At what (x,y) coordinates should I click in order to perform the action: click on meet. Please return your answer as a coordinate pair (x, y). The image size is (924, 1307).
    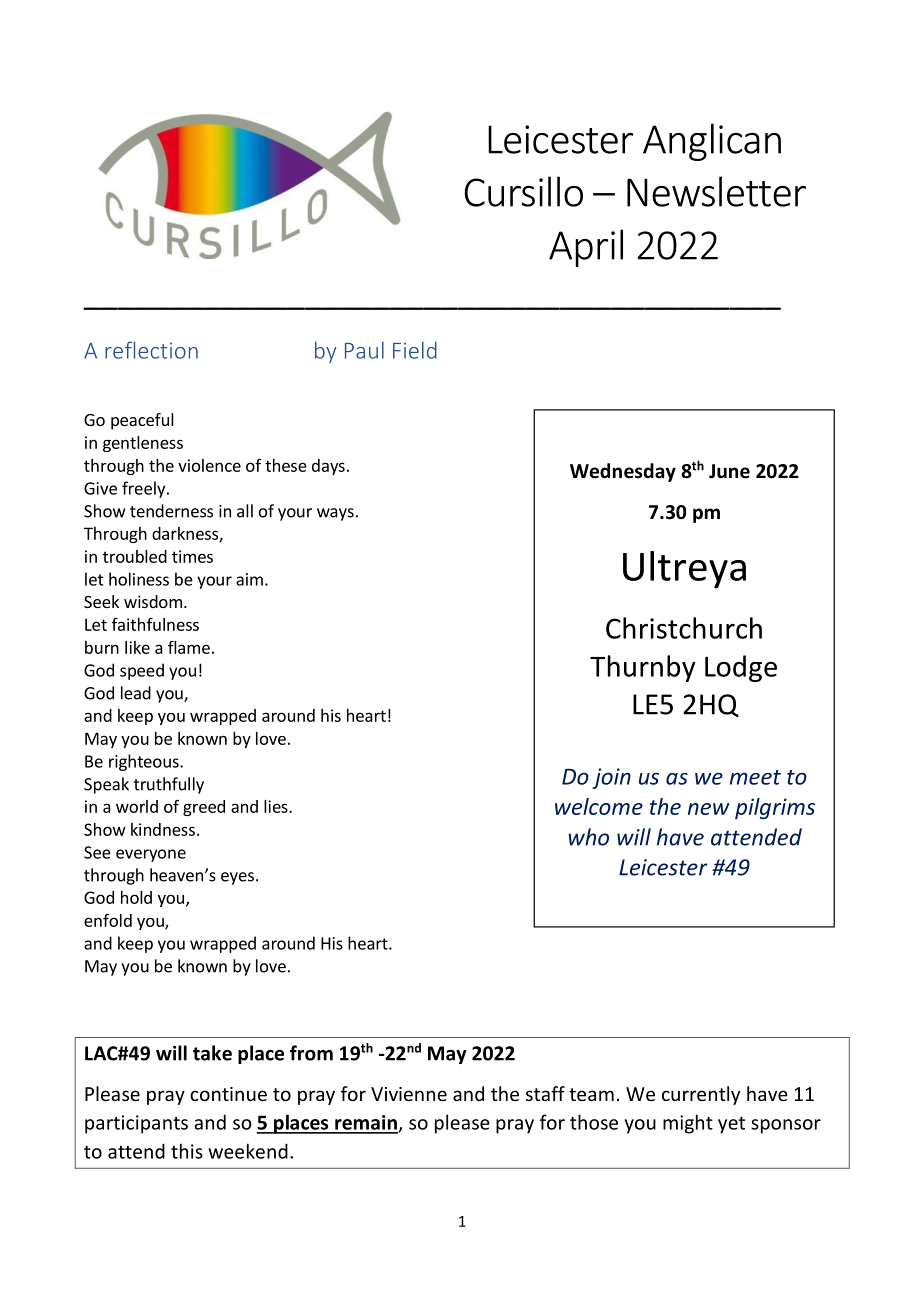
    Looking at the image, I should click on (755, 777).
